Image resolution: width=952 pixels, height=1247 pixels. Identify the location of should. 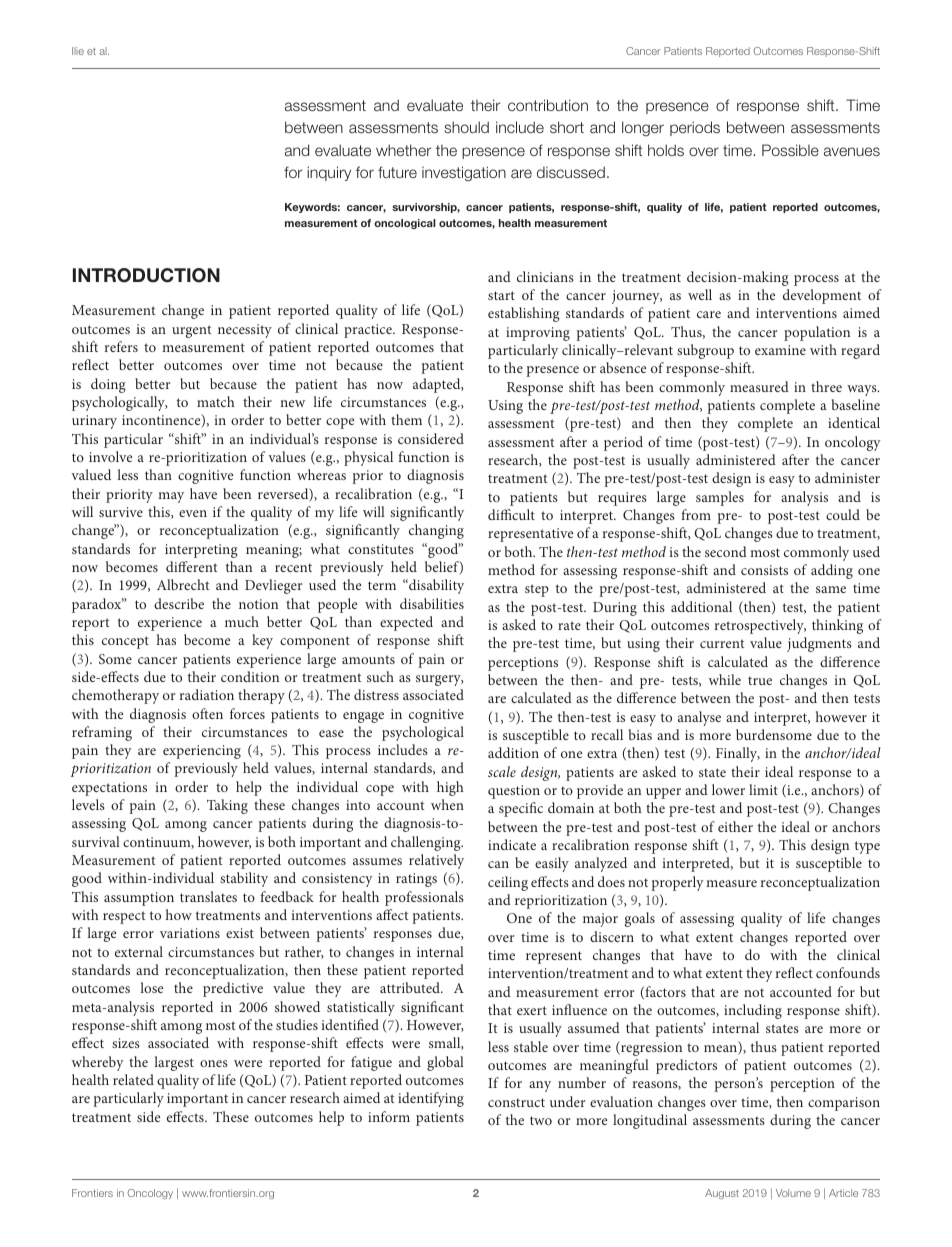
(466, 127).
